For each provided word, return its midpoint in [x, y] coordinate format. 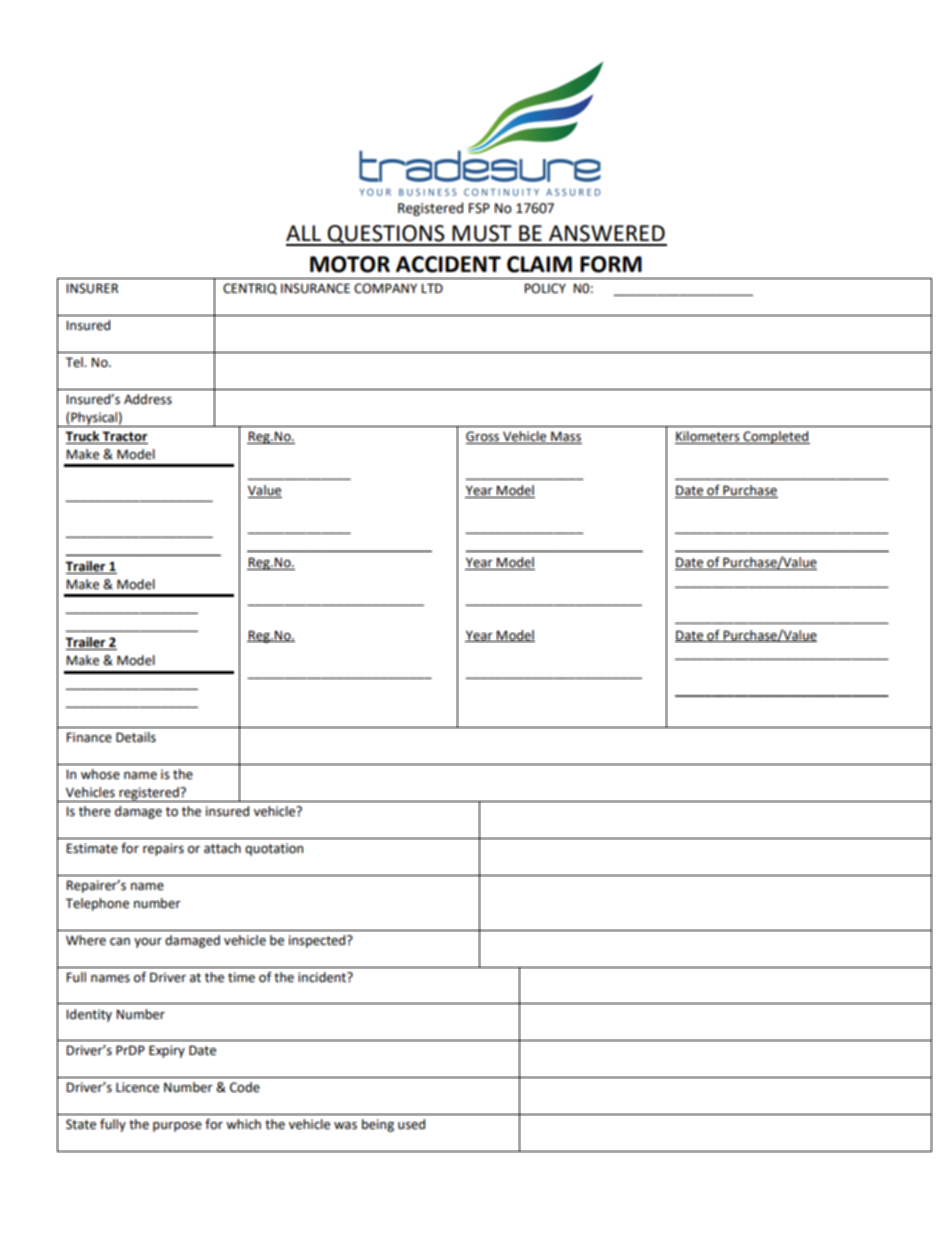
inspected [318, 941]
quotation [274, 849]
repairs [163, 849]
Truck [83, 437]
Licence [137, 1087]
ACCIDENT [448, 264]
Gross [484, 437]
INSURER [92, 288]
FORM [611, 264]
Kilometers [708, 437]
